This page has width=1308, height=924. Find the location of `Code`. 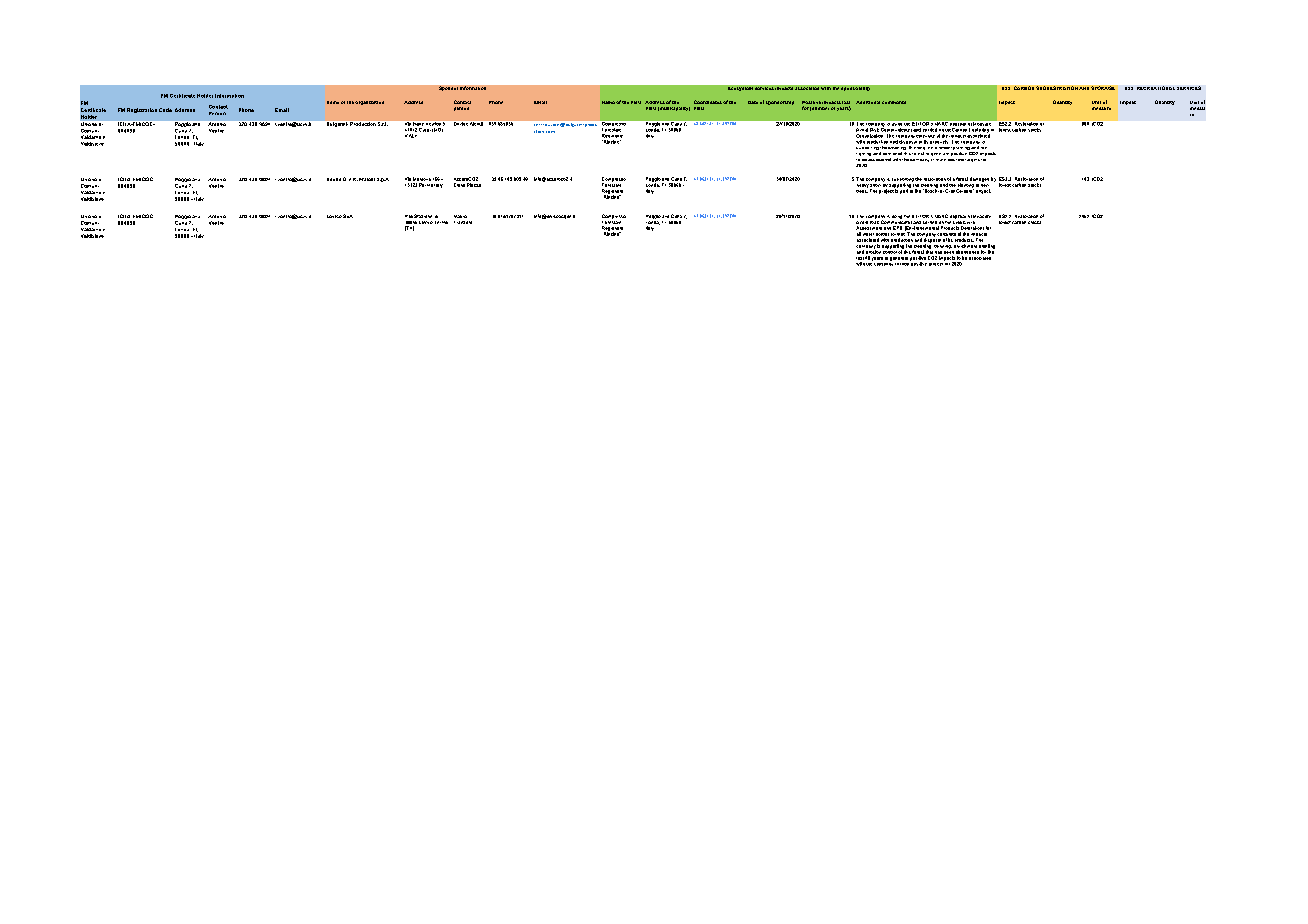

Code is located at coordinates (165, 110).
